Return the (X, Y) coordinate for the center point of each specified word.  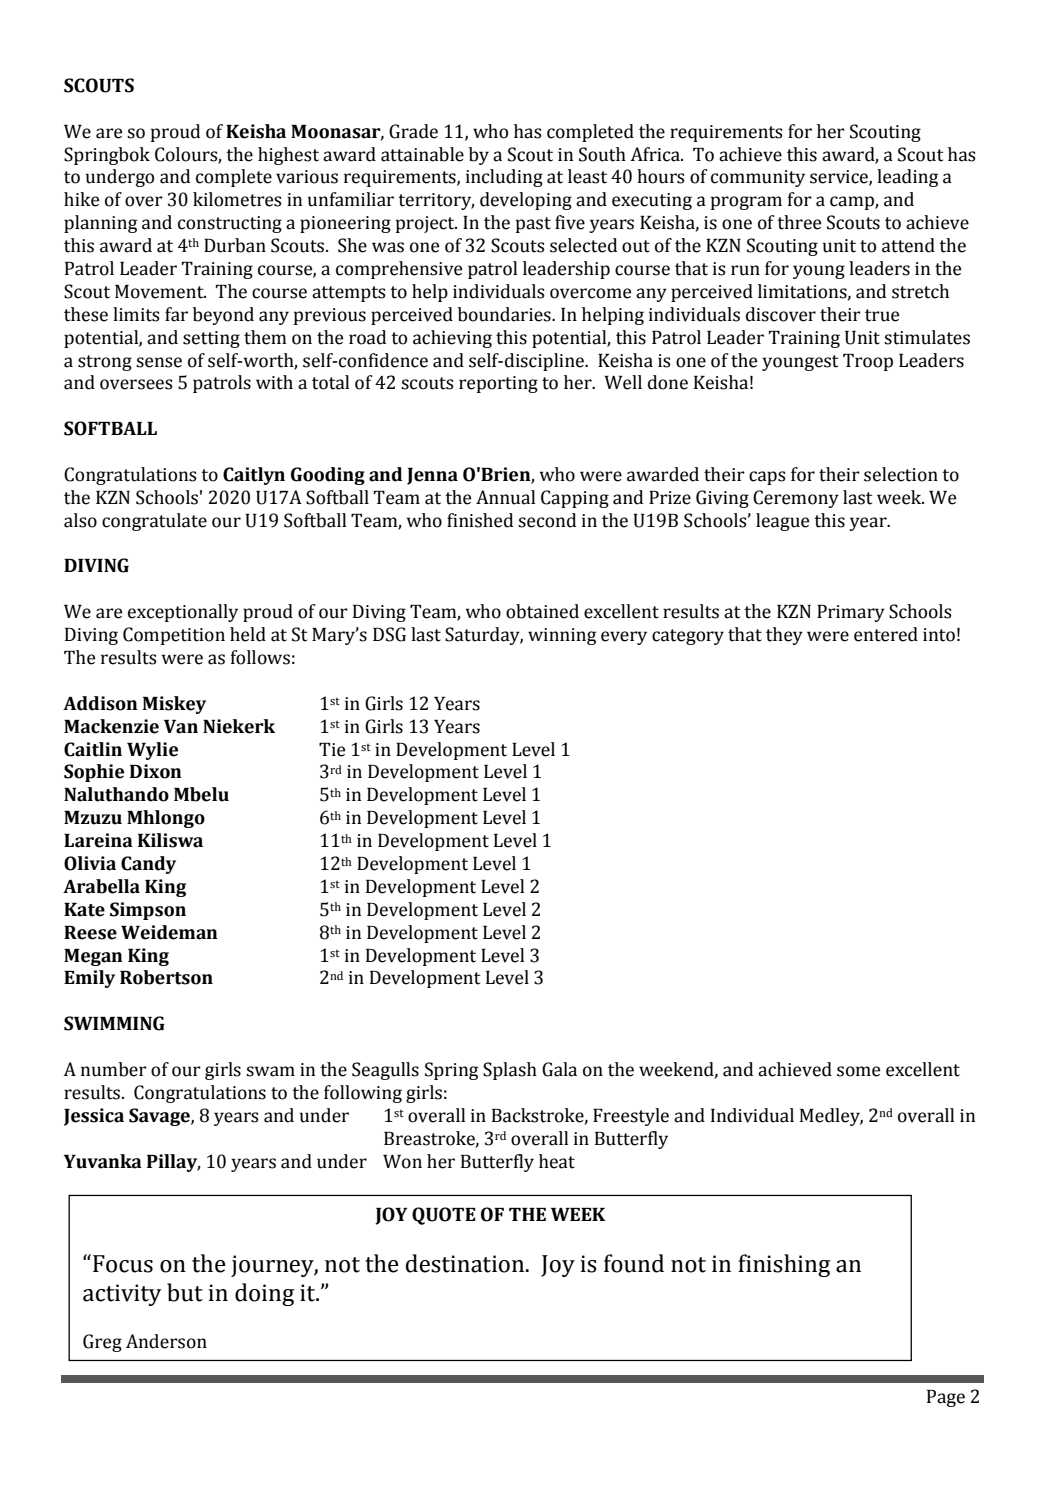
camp (853, 203)
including (504, 178)
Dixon (156, 771)
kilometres (237, 199)
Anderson (166, 1341)
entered (886, 634)
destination (466, 1263)
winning (562, 636)
